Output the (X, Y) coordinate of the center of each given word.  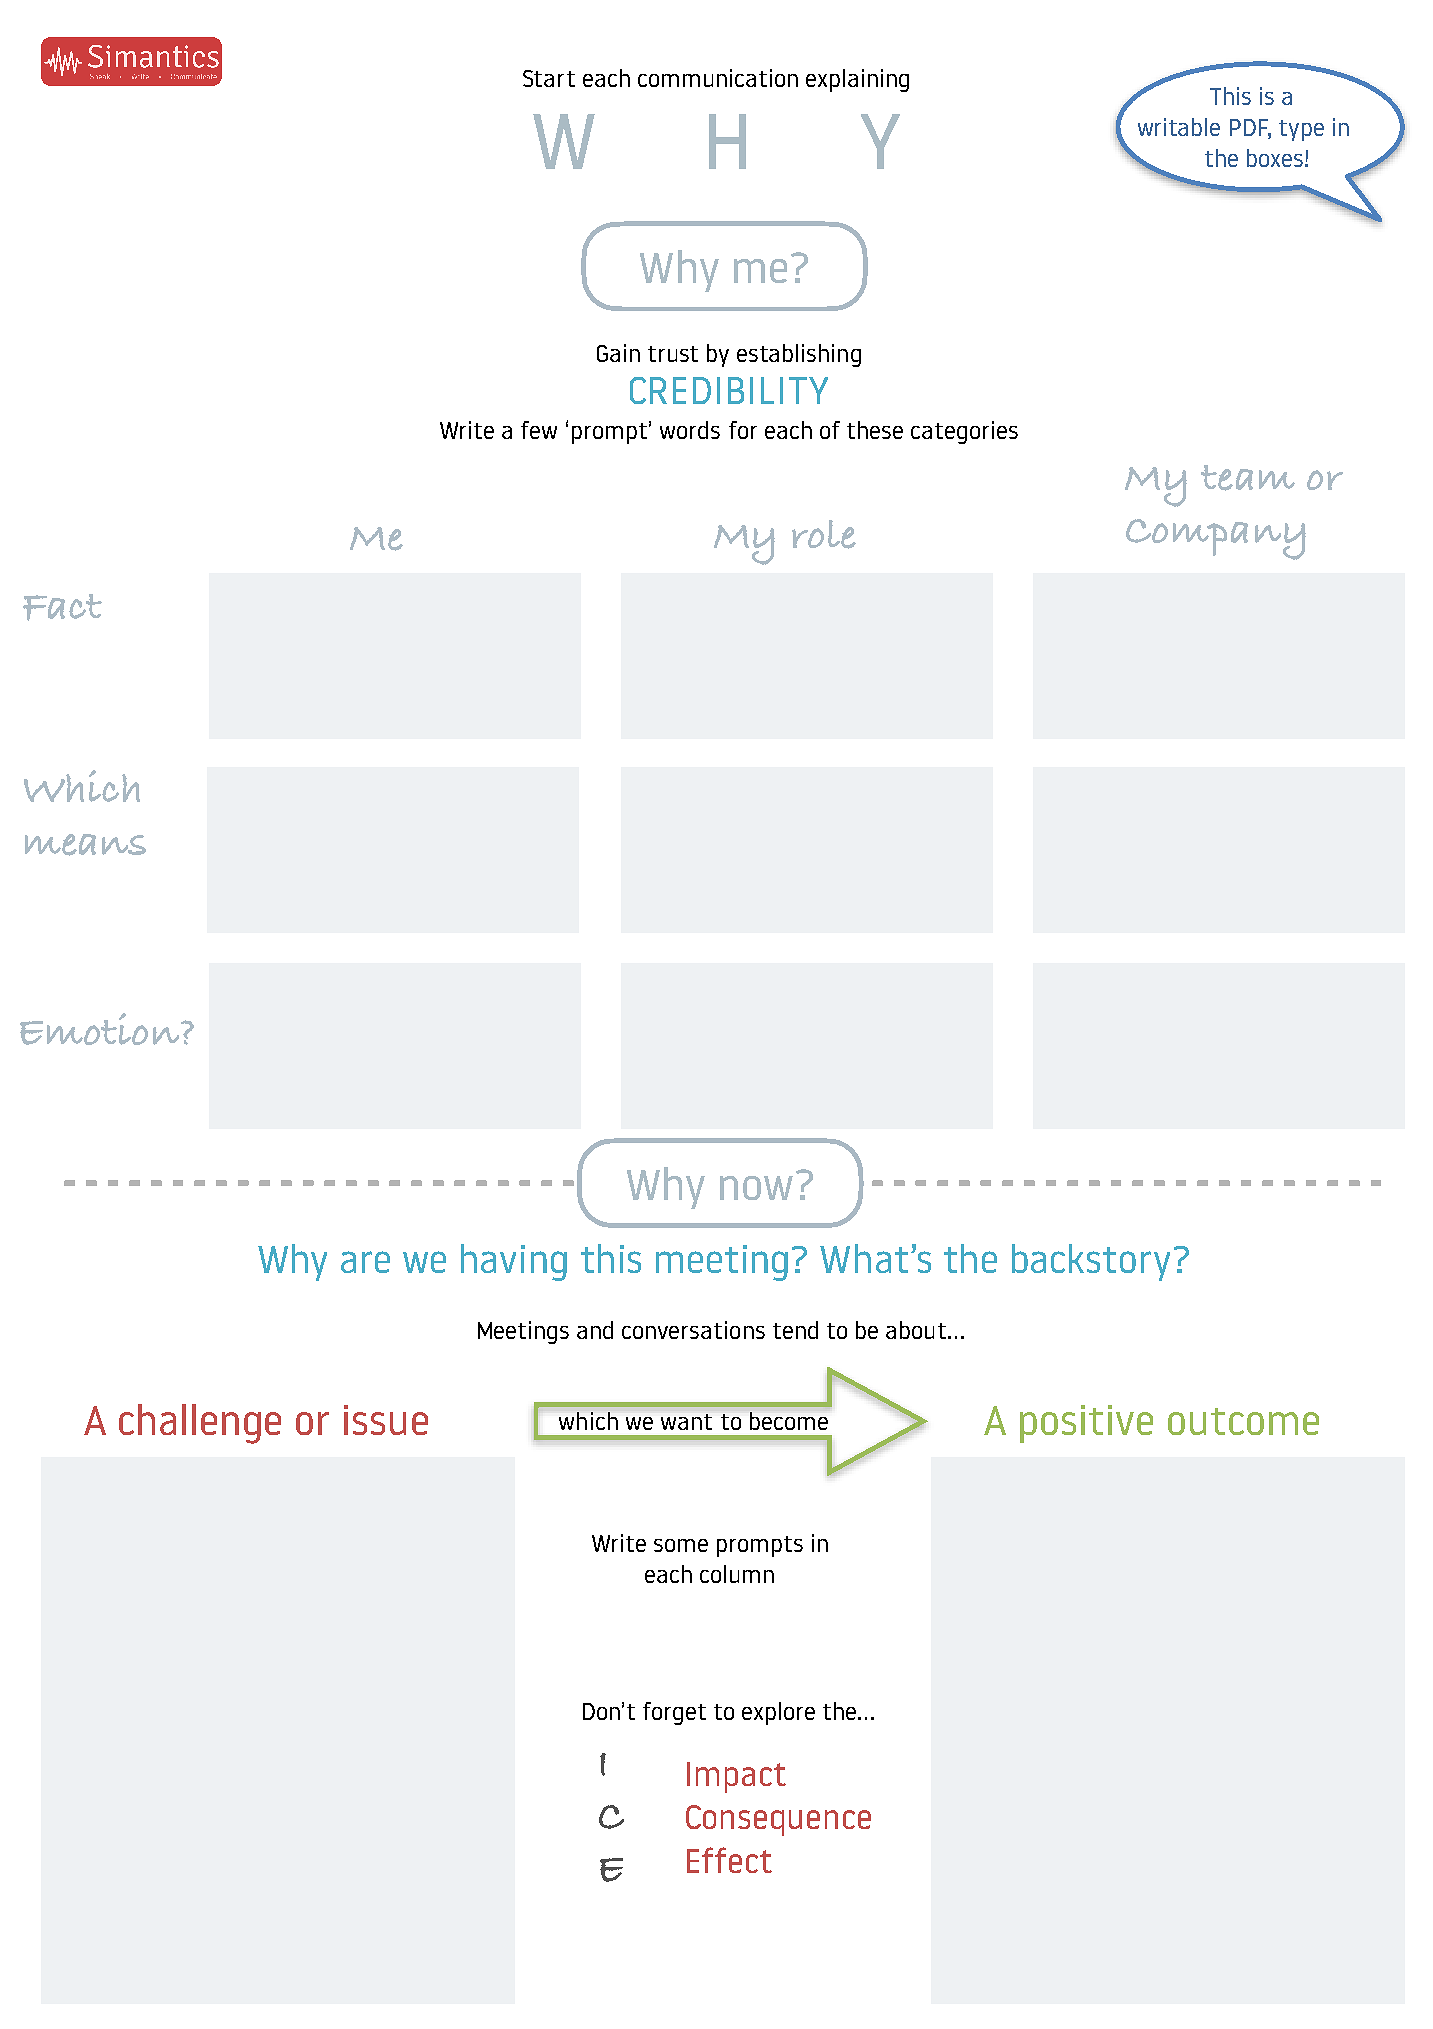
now (756, 1188)
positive (1086, 1424)
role (824, 534)
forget (674, 1713)
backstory (1091, 1262)
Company (1216, 539)
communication (718, 78)
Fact (62, 607)
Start (549, 78)
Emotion (101, 1029)
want (686, 1422)
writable (1179, 127)
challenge (200, 1424)
